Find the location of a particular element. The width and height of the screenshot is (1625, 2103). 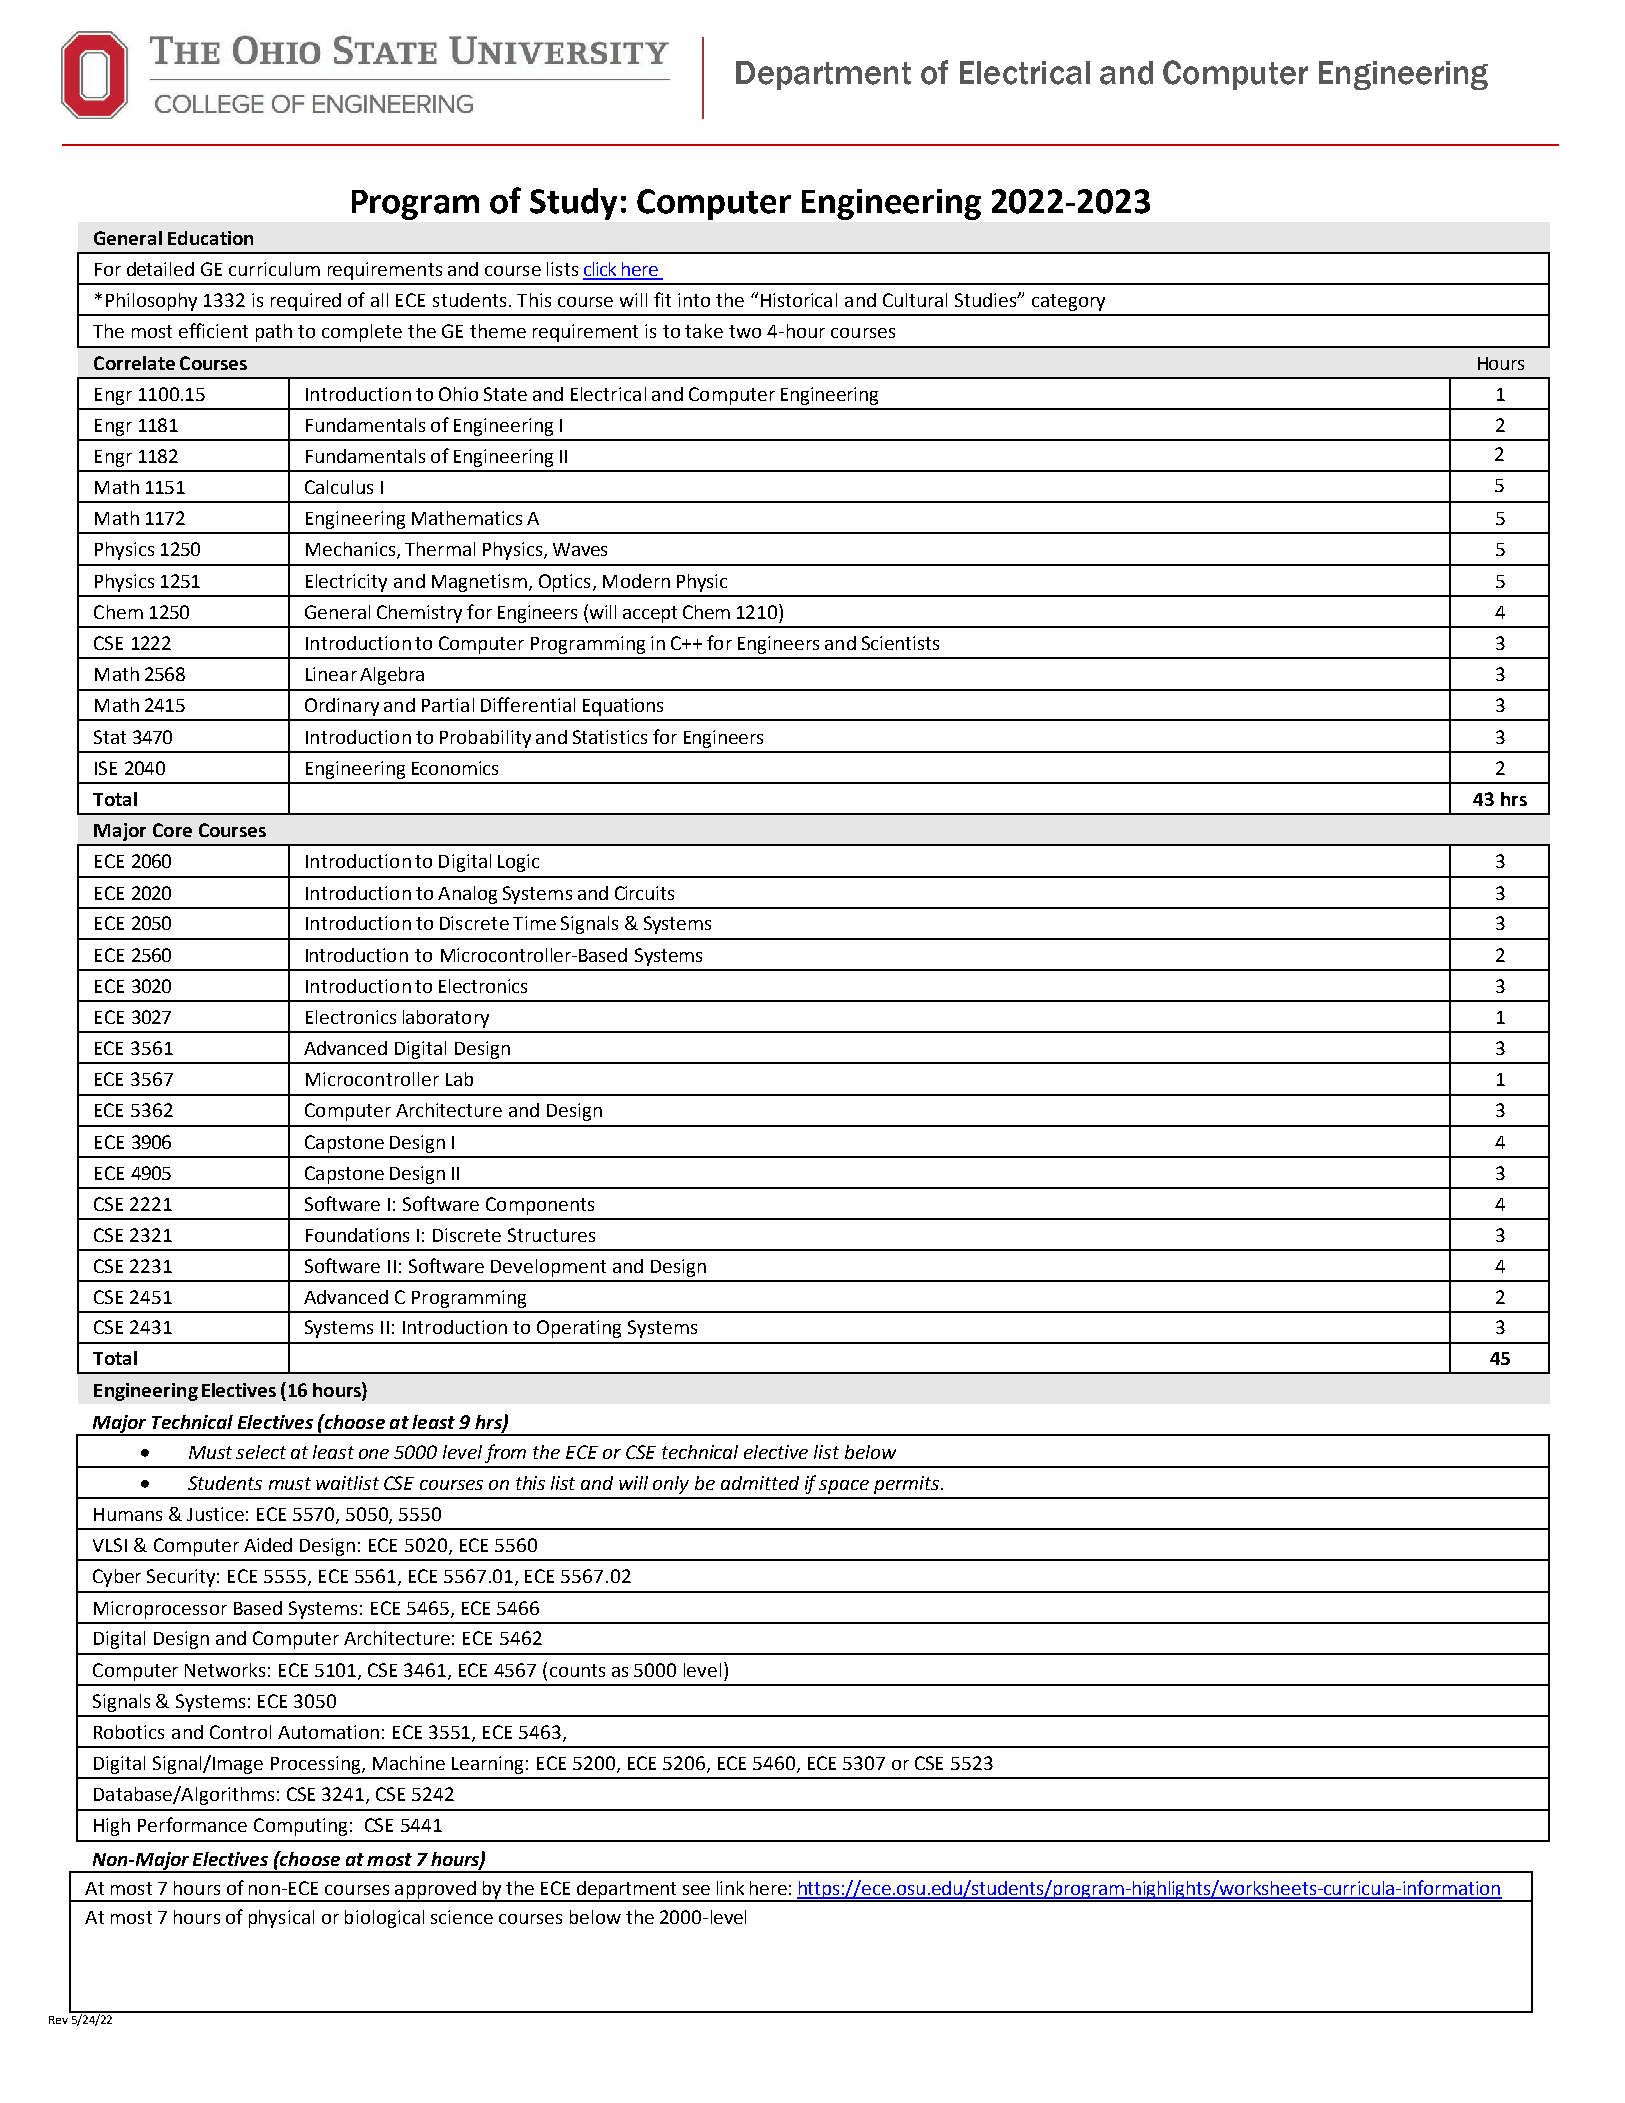

link is located at coordinates (730, 1888).
